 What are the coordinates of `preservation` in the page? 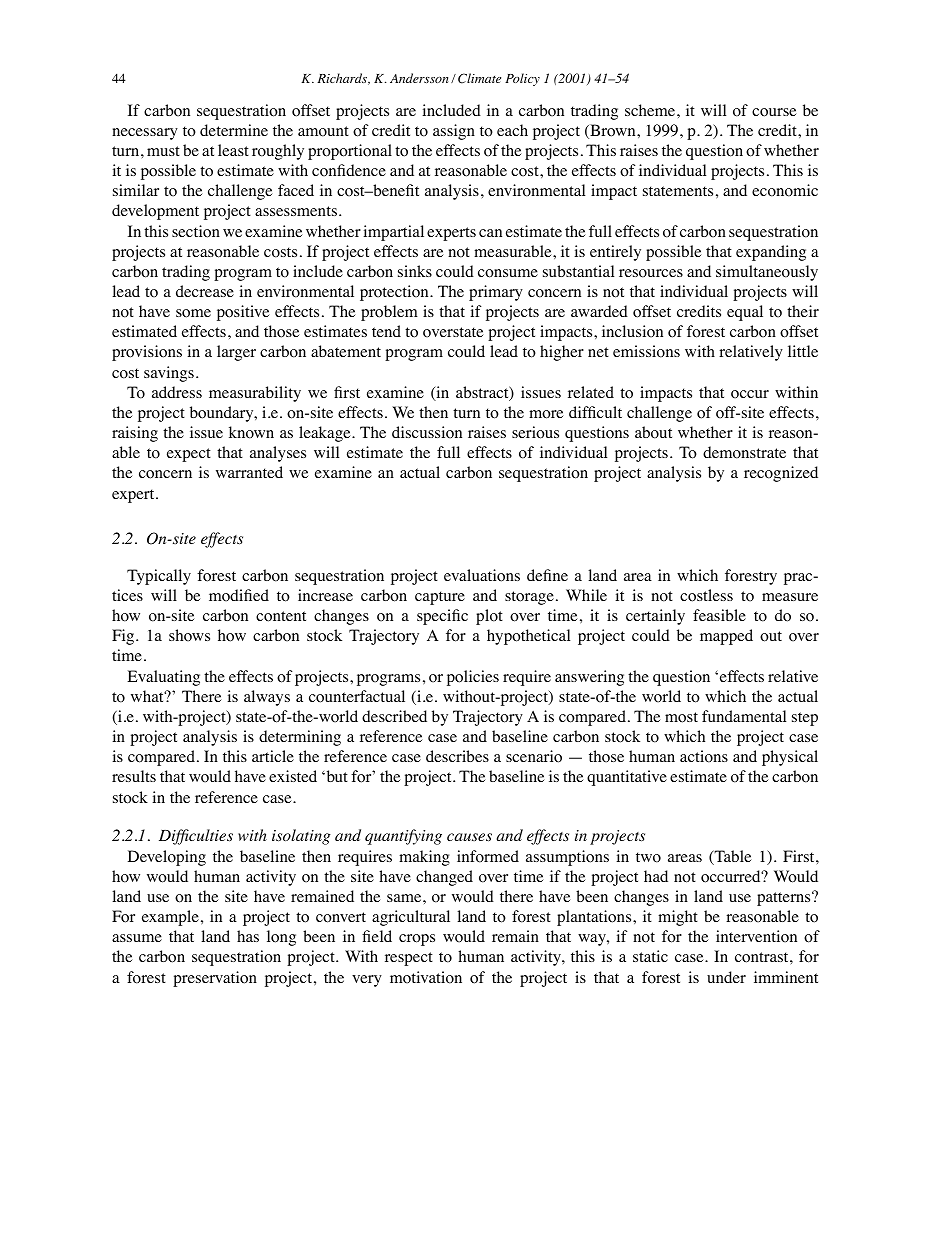 It's located at (215, 979).
